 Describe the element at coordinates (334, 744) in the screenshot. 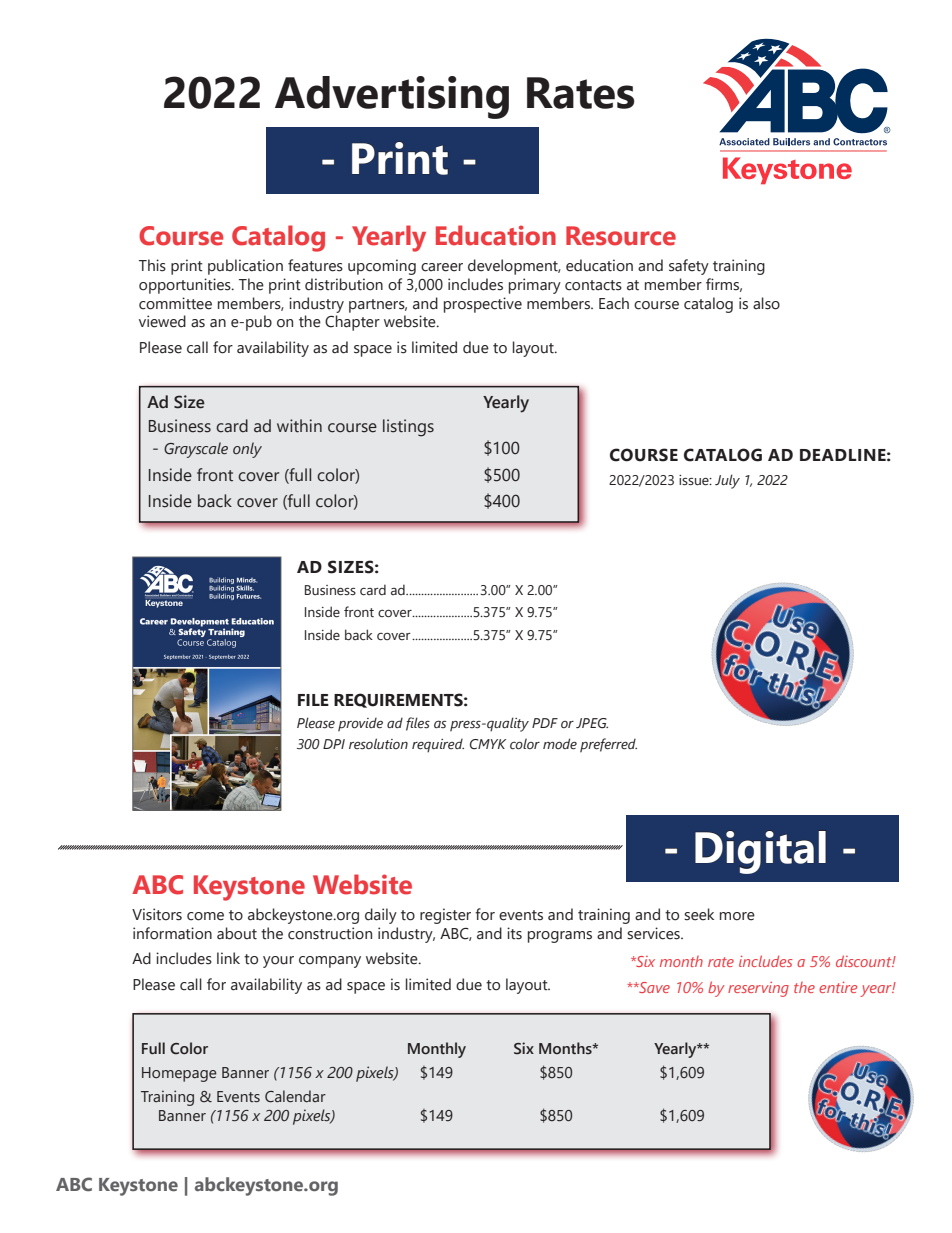

I see `DPI` at that location.
